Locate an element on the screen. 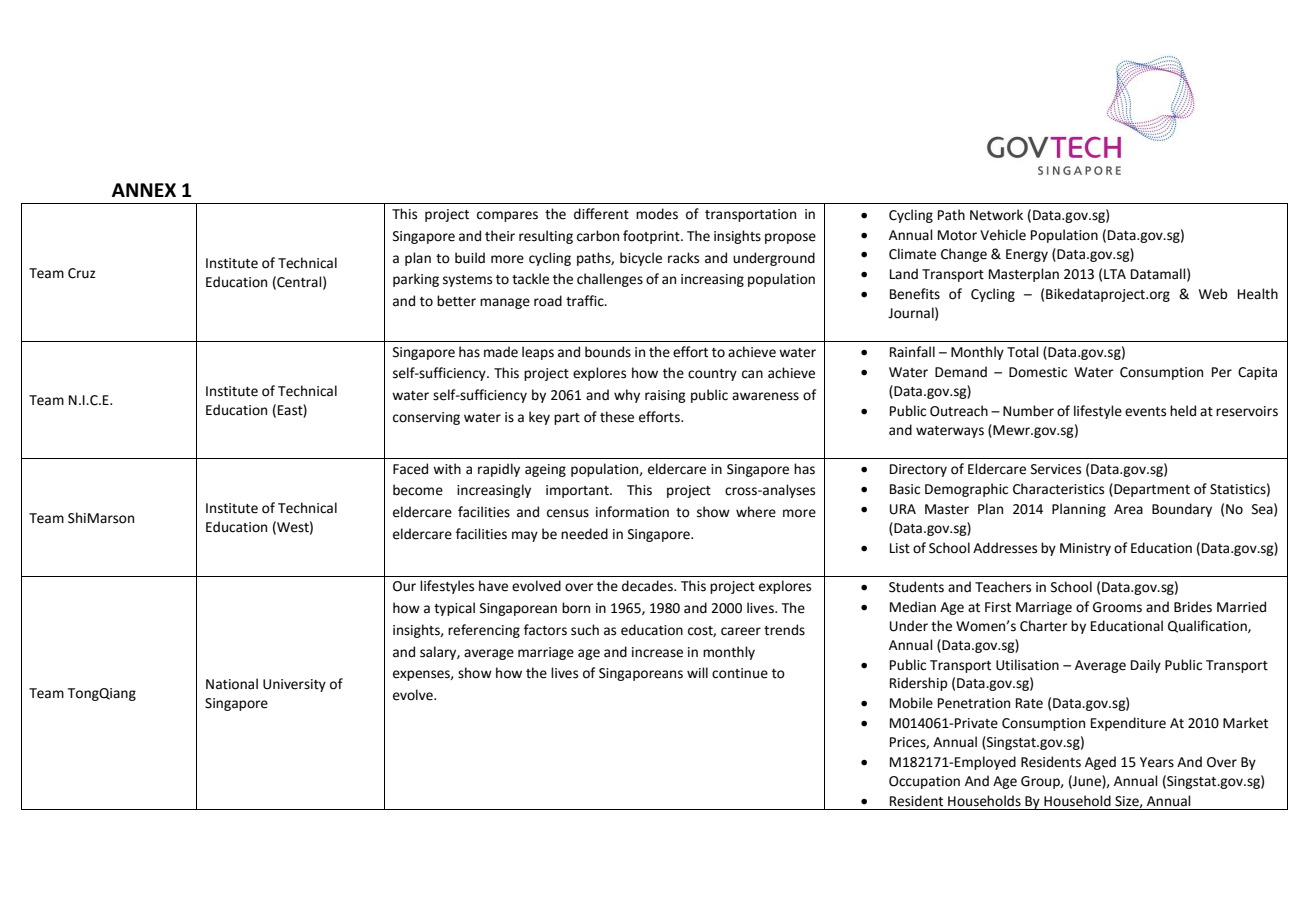 The image size is (1308, 924). Occupation is located at coordinates (924, 782).
